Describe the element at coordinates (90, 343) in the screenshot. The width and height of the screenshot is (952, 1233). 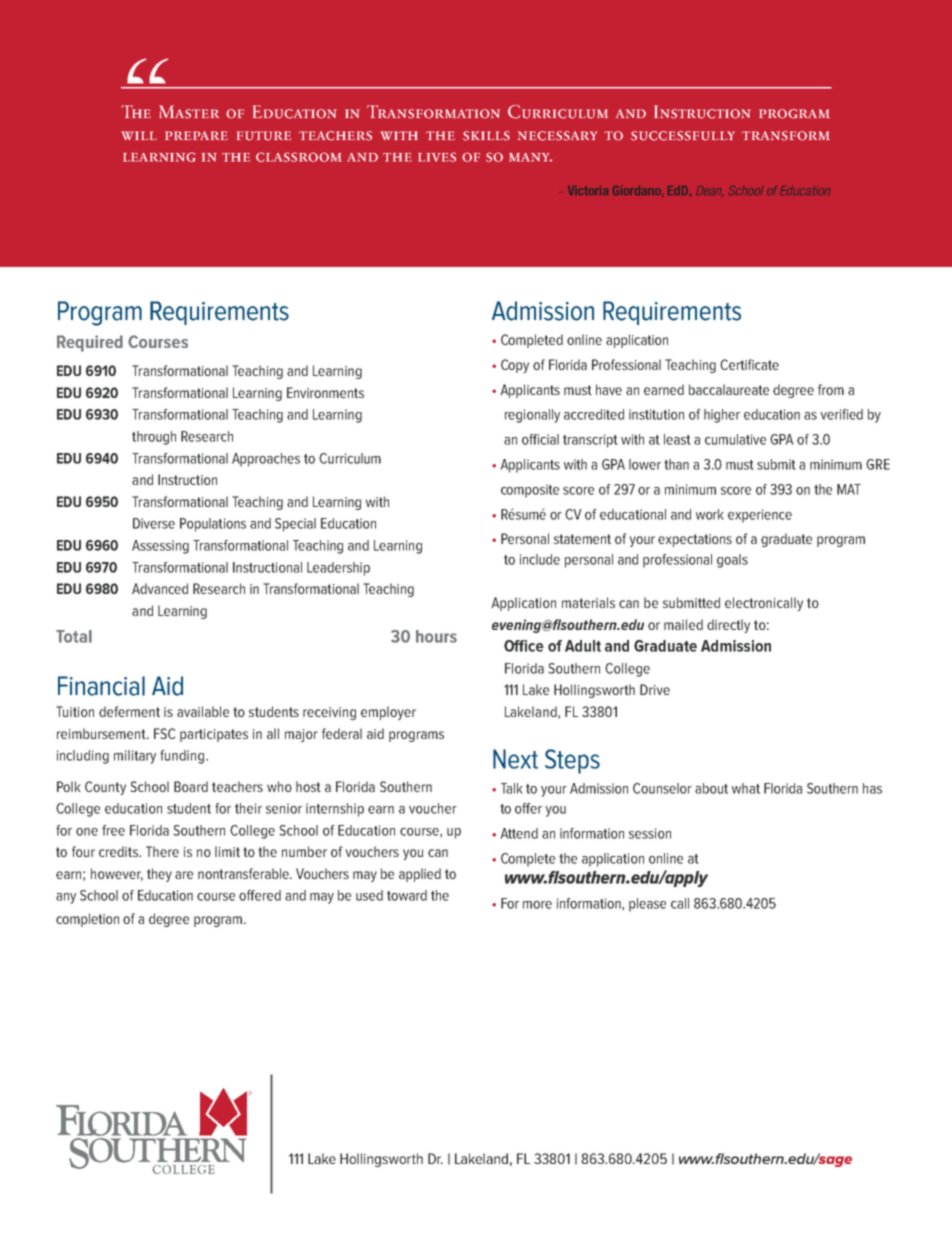
I see `Required` at that location.
